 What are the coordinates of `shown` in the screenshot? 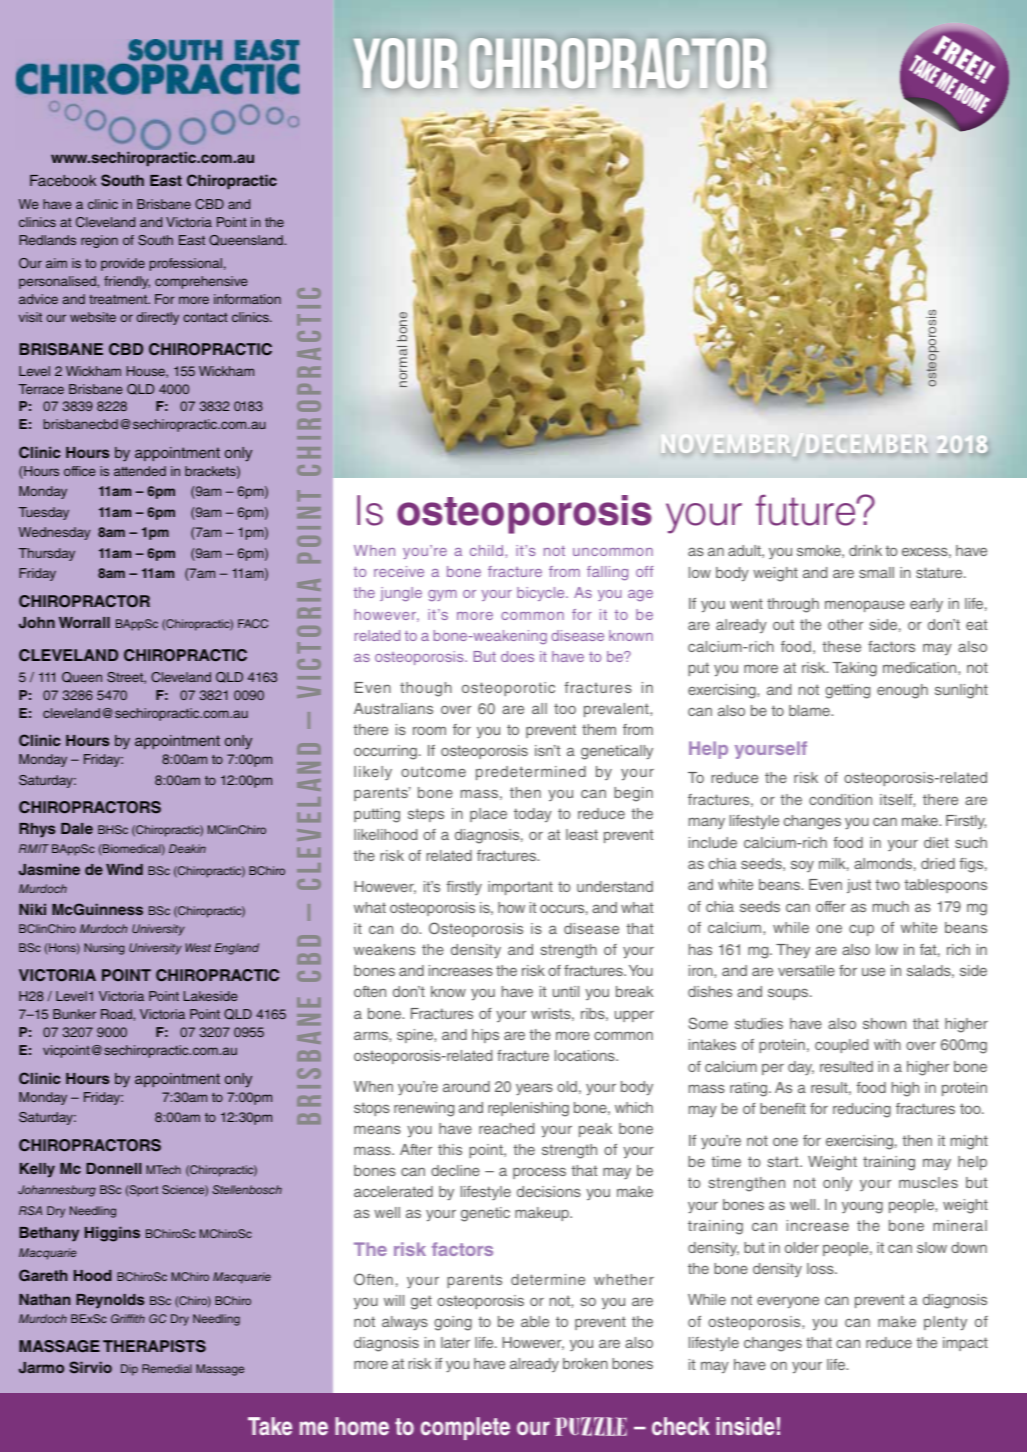 It's located at (884, 1023).
